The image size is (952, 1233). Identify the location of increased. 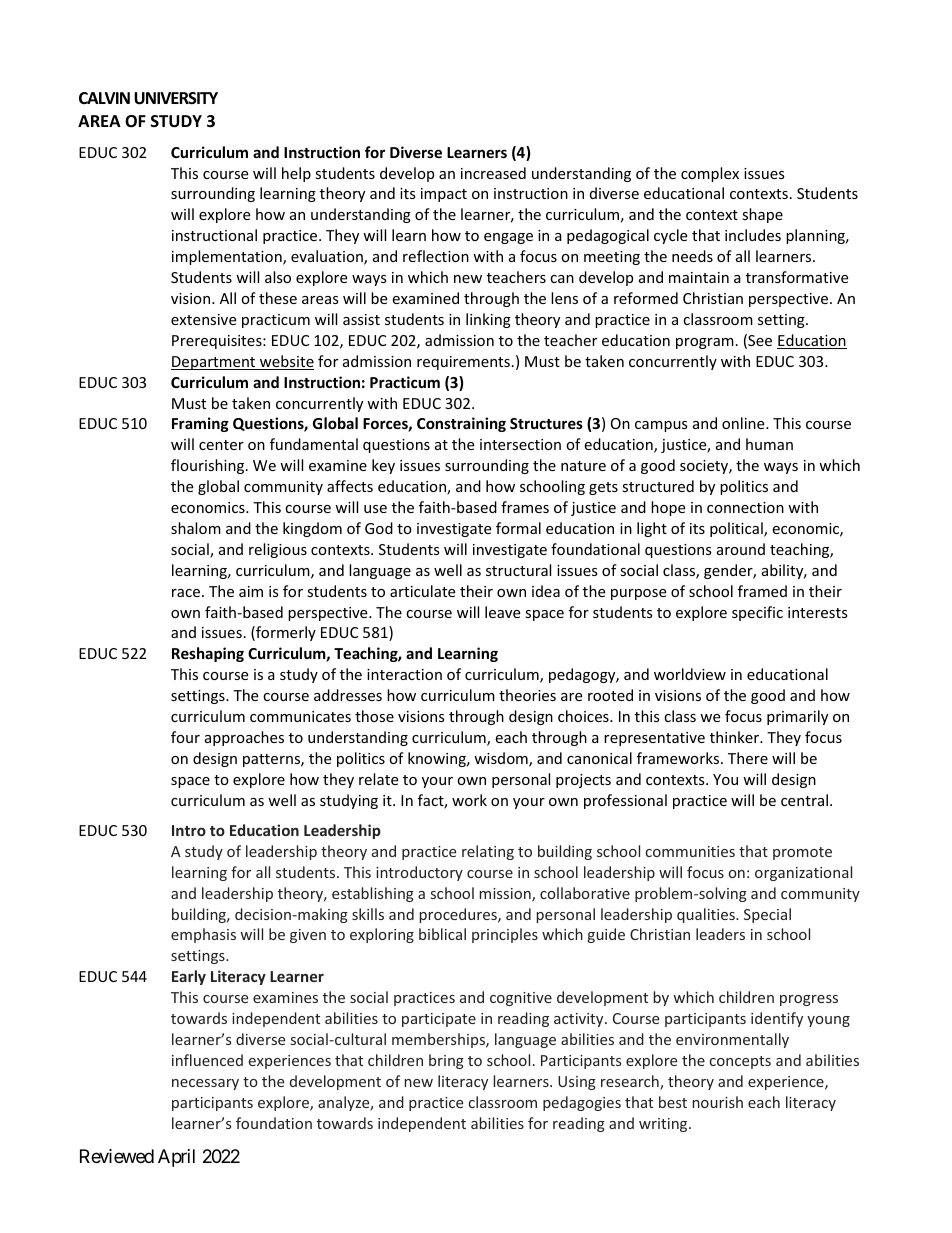
(493, 173).
